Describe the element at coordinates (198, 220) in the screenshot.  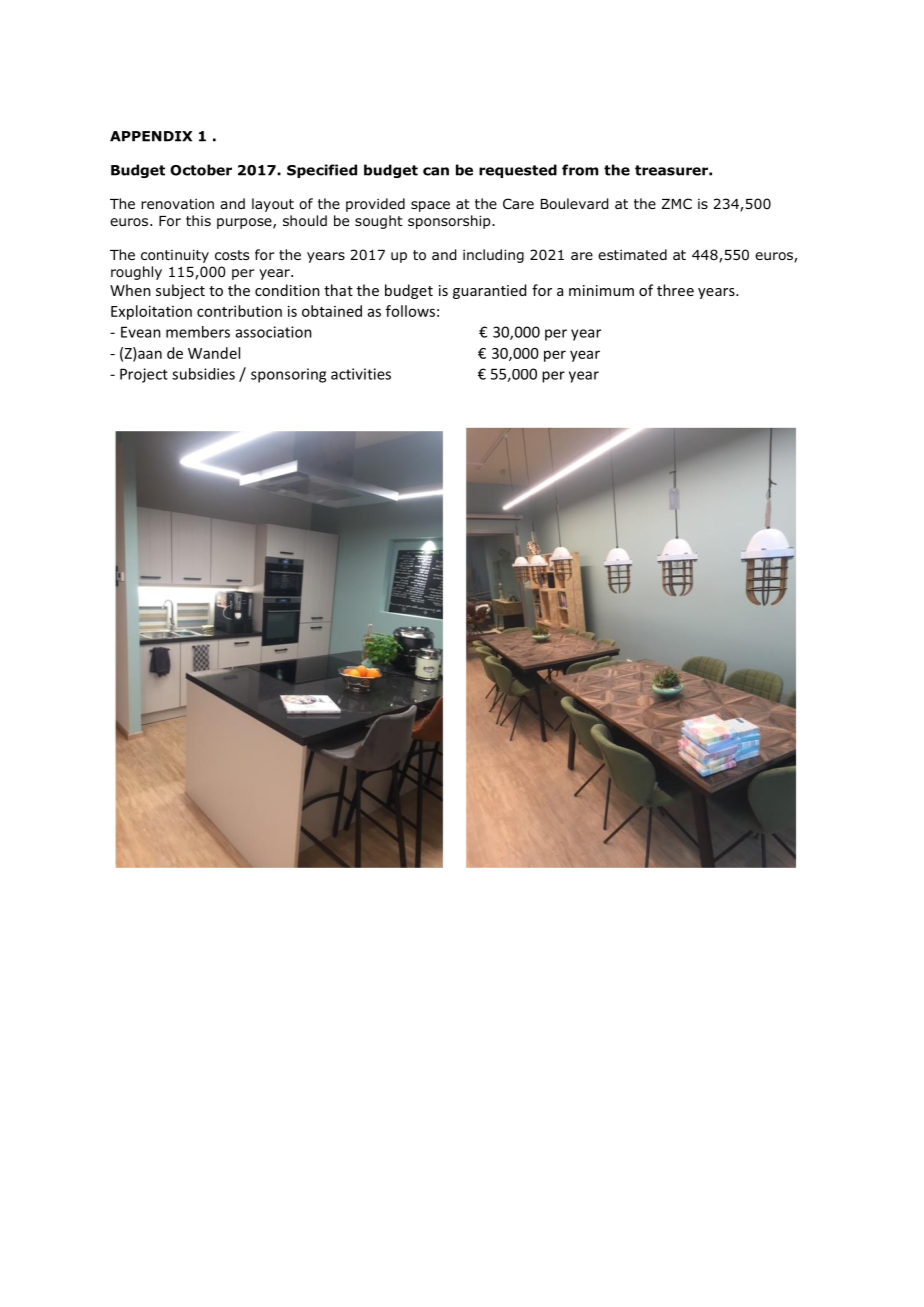
I see `this` at that location.
